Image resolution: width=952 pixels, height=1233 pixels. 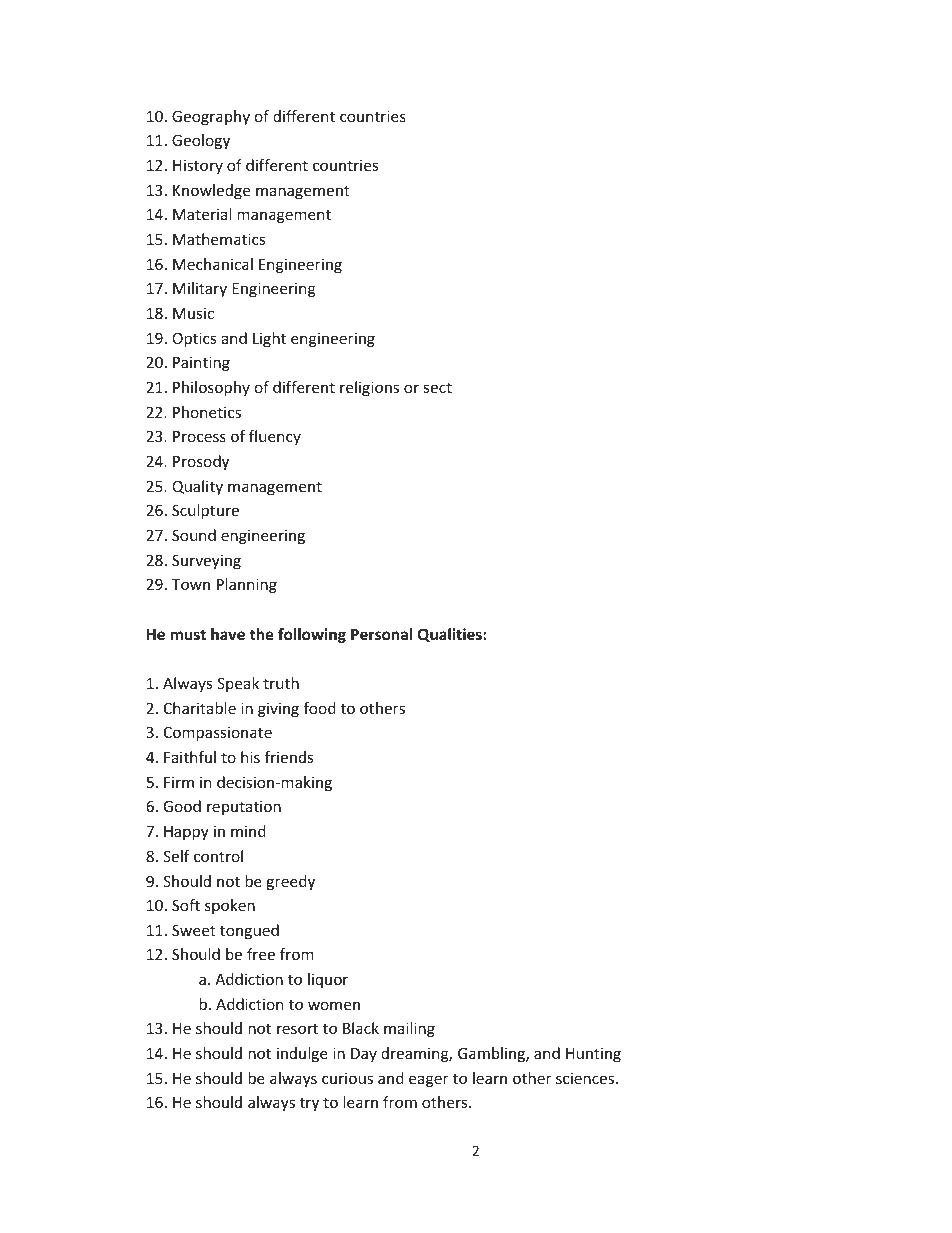 I want to click on Geography, so click(x=211, y=117).
